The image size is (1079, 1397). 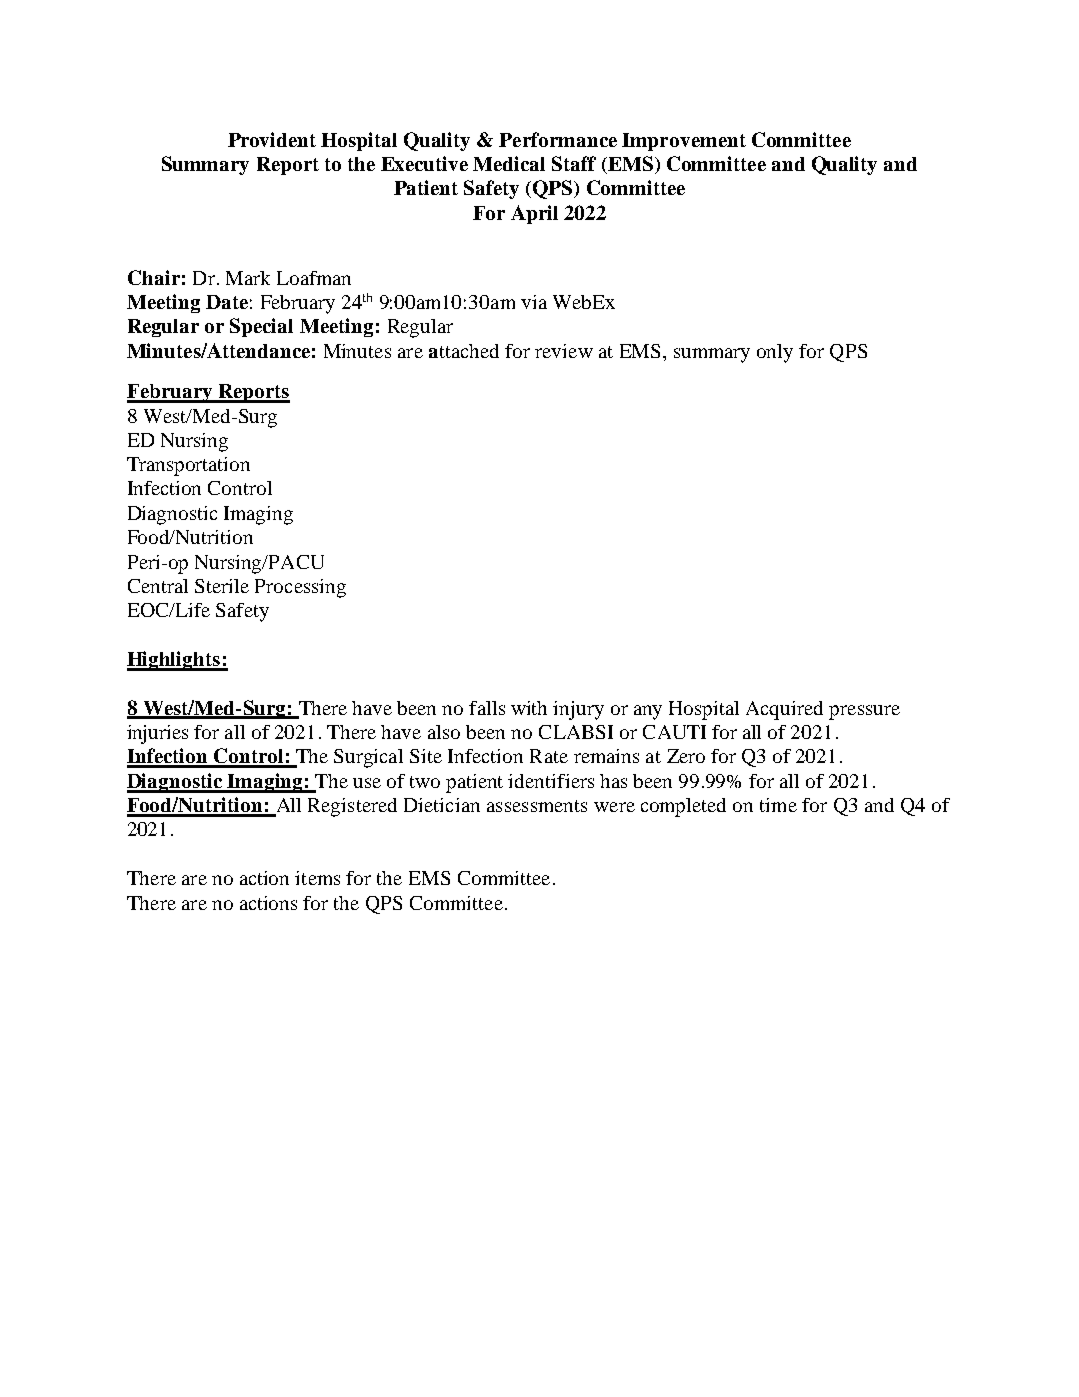 I want to click on only, so click(x=775, y=353).
